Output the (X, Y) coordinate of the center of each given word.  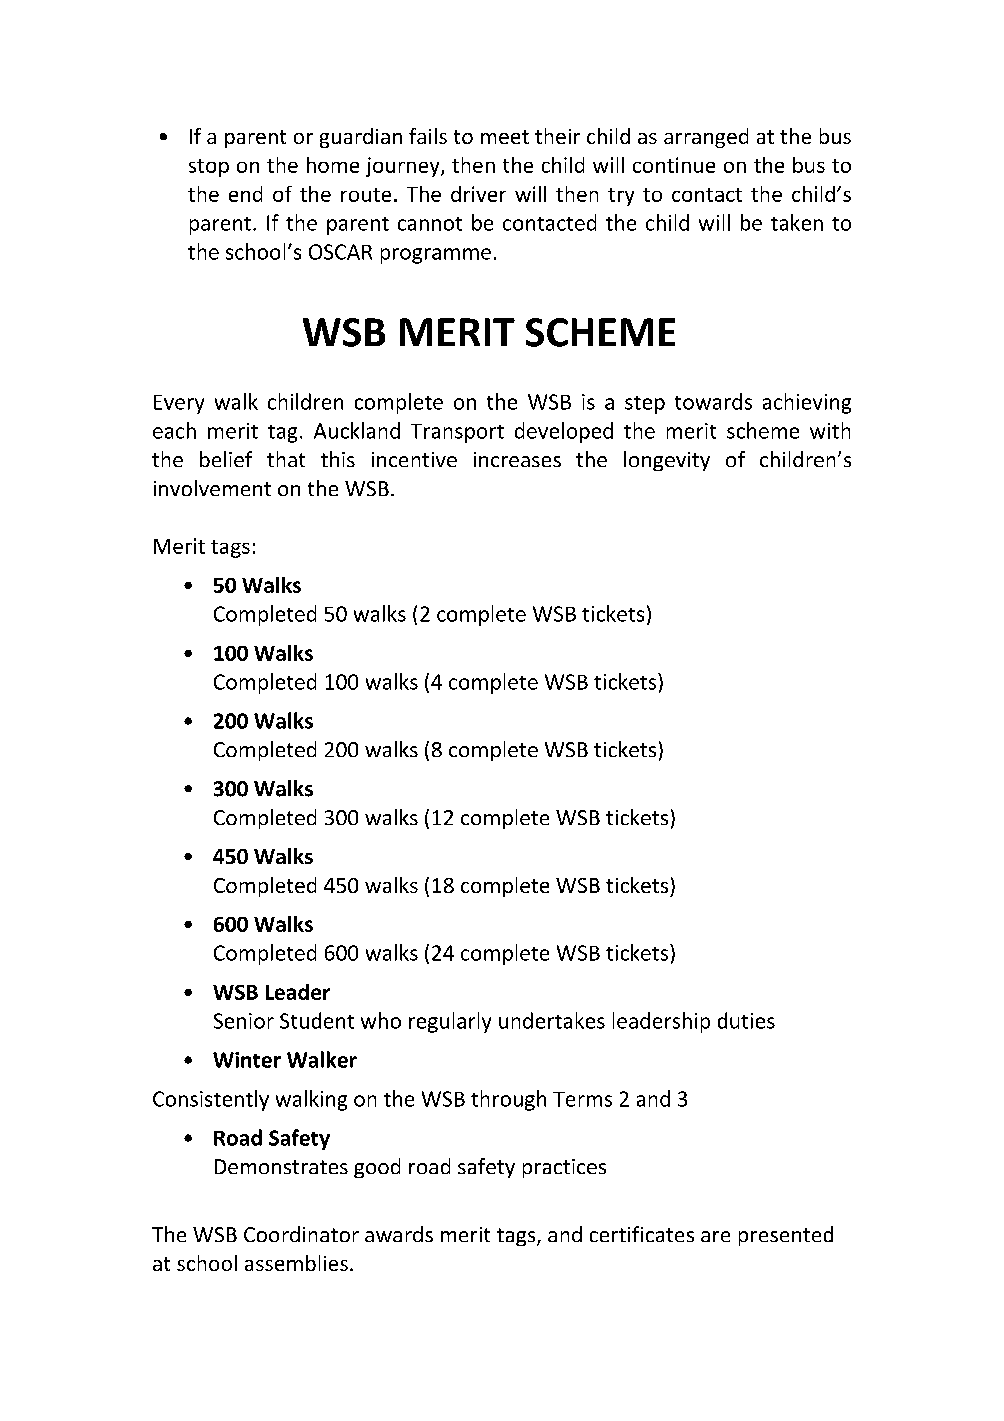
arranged (706, 138)
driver (478, 194)
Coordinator (301, 1234)
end (245, 194)
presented (786, 1236)
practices (564, 1168)
